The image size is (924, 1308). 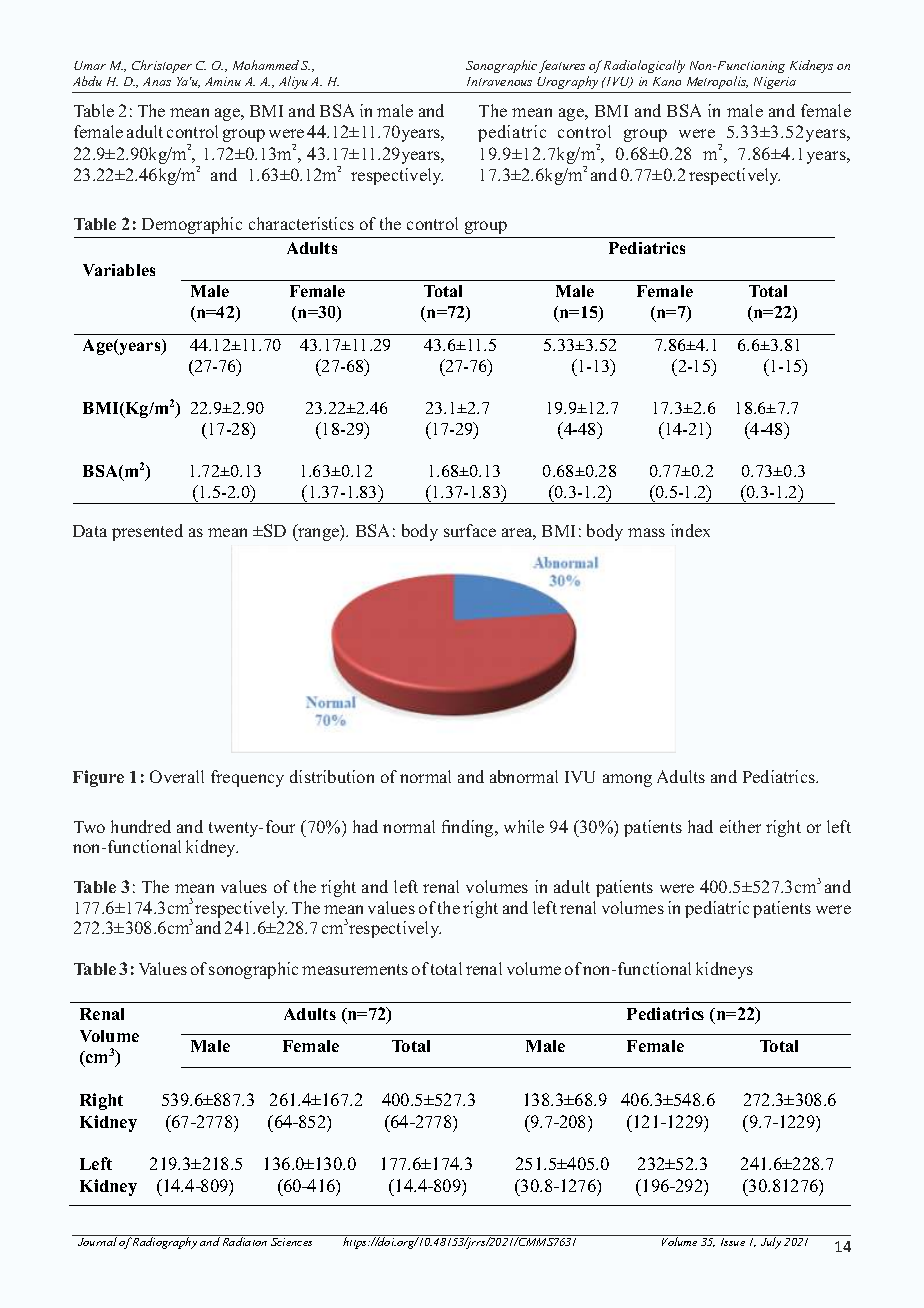 What do you see at coordinates (141, 826) in the screenshot?
I see `hundred` at bounding box center [141, 826].
